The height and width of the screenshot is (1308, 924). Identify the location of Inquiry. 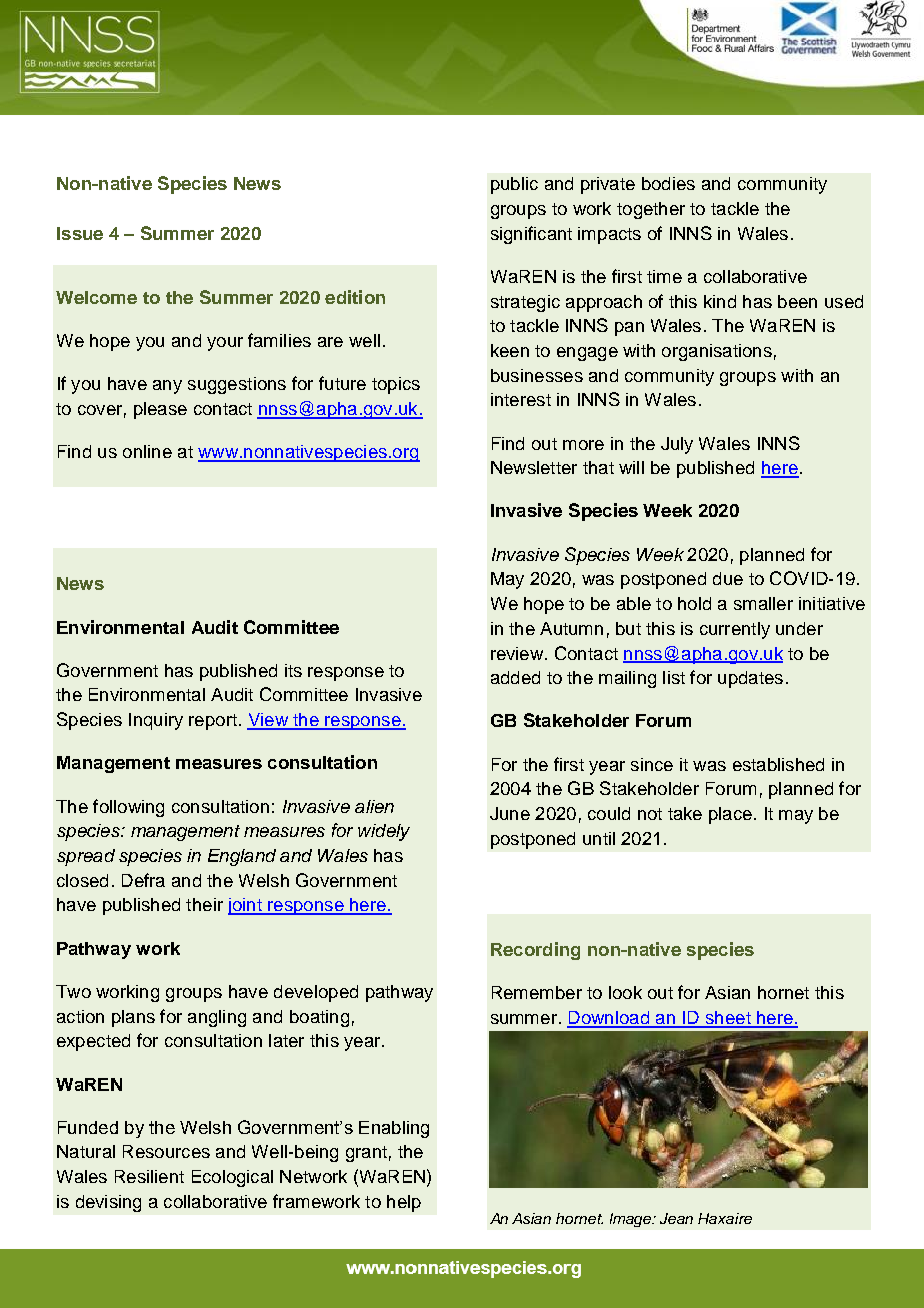
(156, 721).
